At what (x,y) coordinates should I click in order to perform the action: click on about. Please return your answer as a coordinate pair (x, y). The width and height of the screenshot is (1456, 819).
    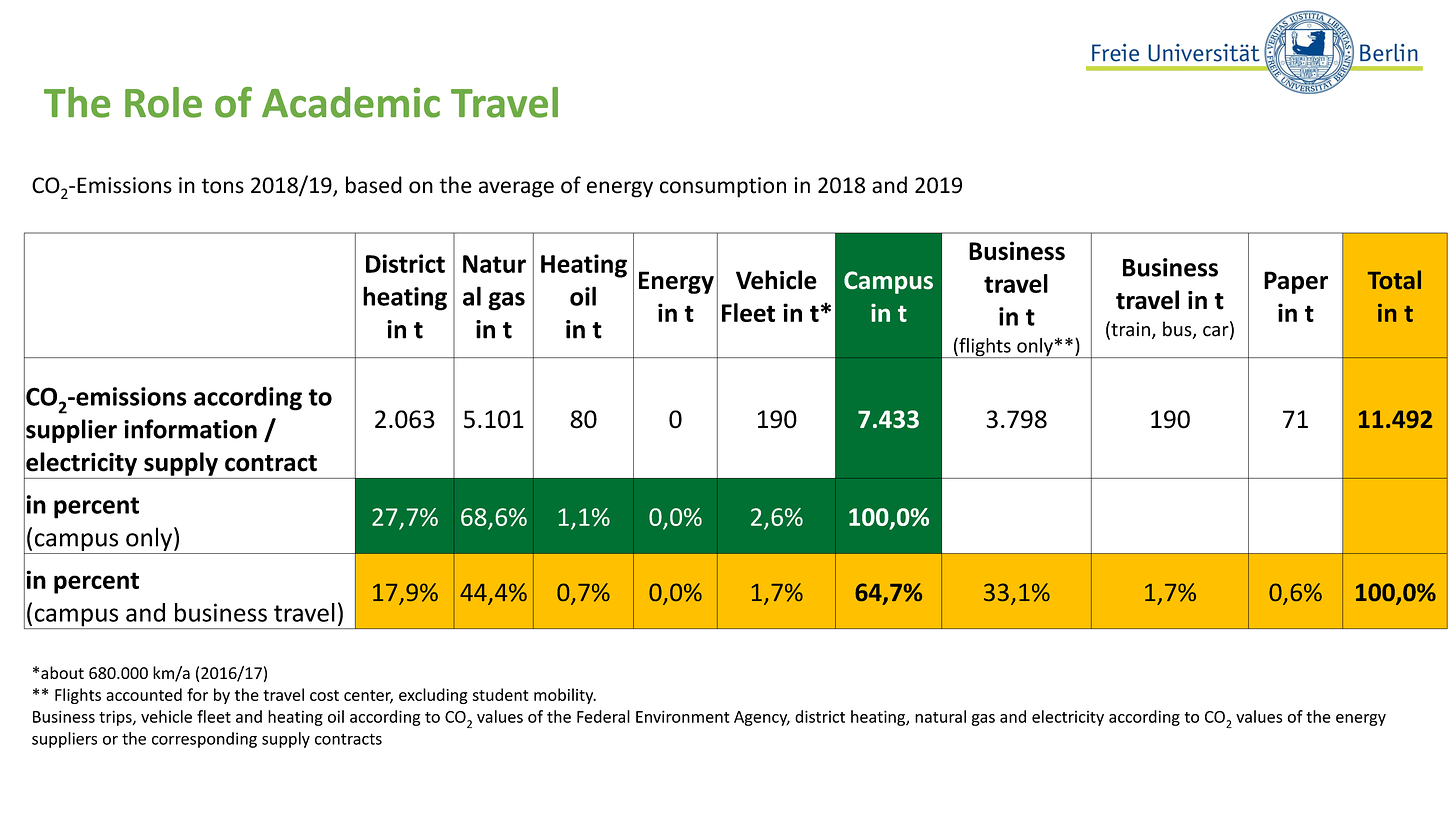
    Looking at the image, I should click on (62, 672).
